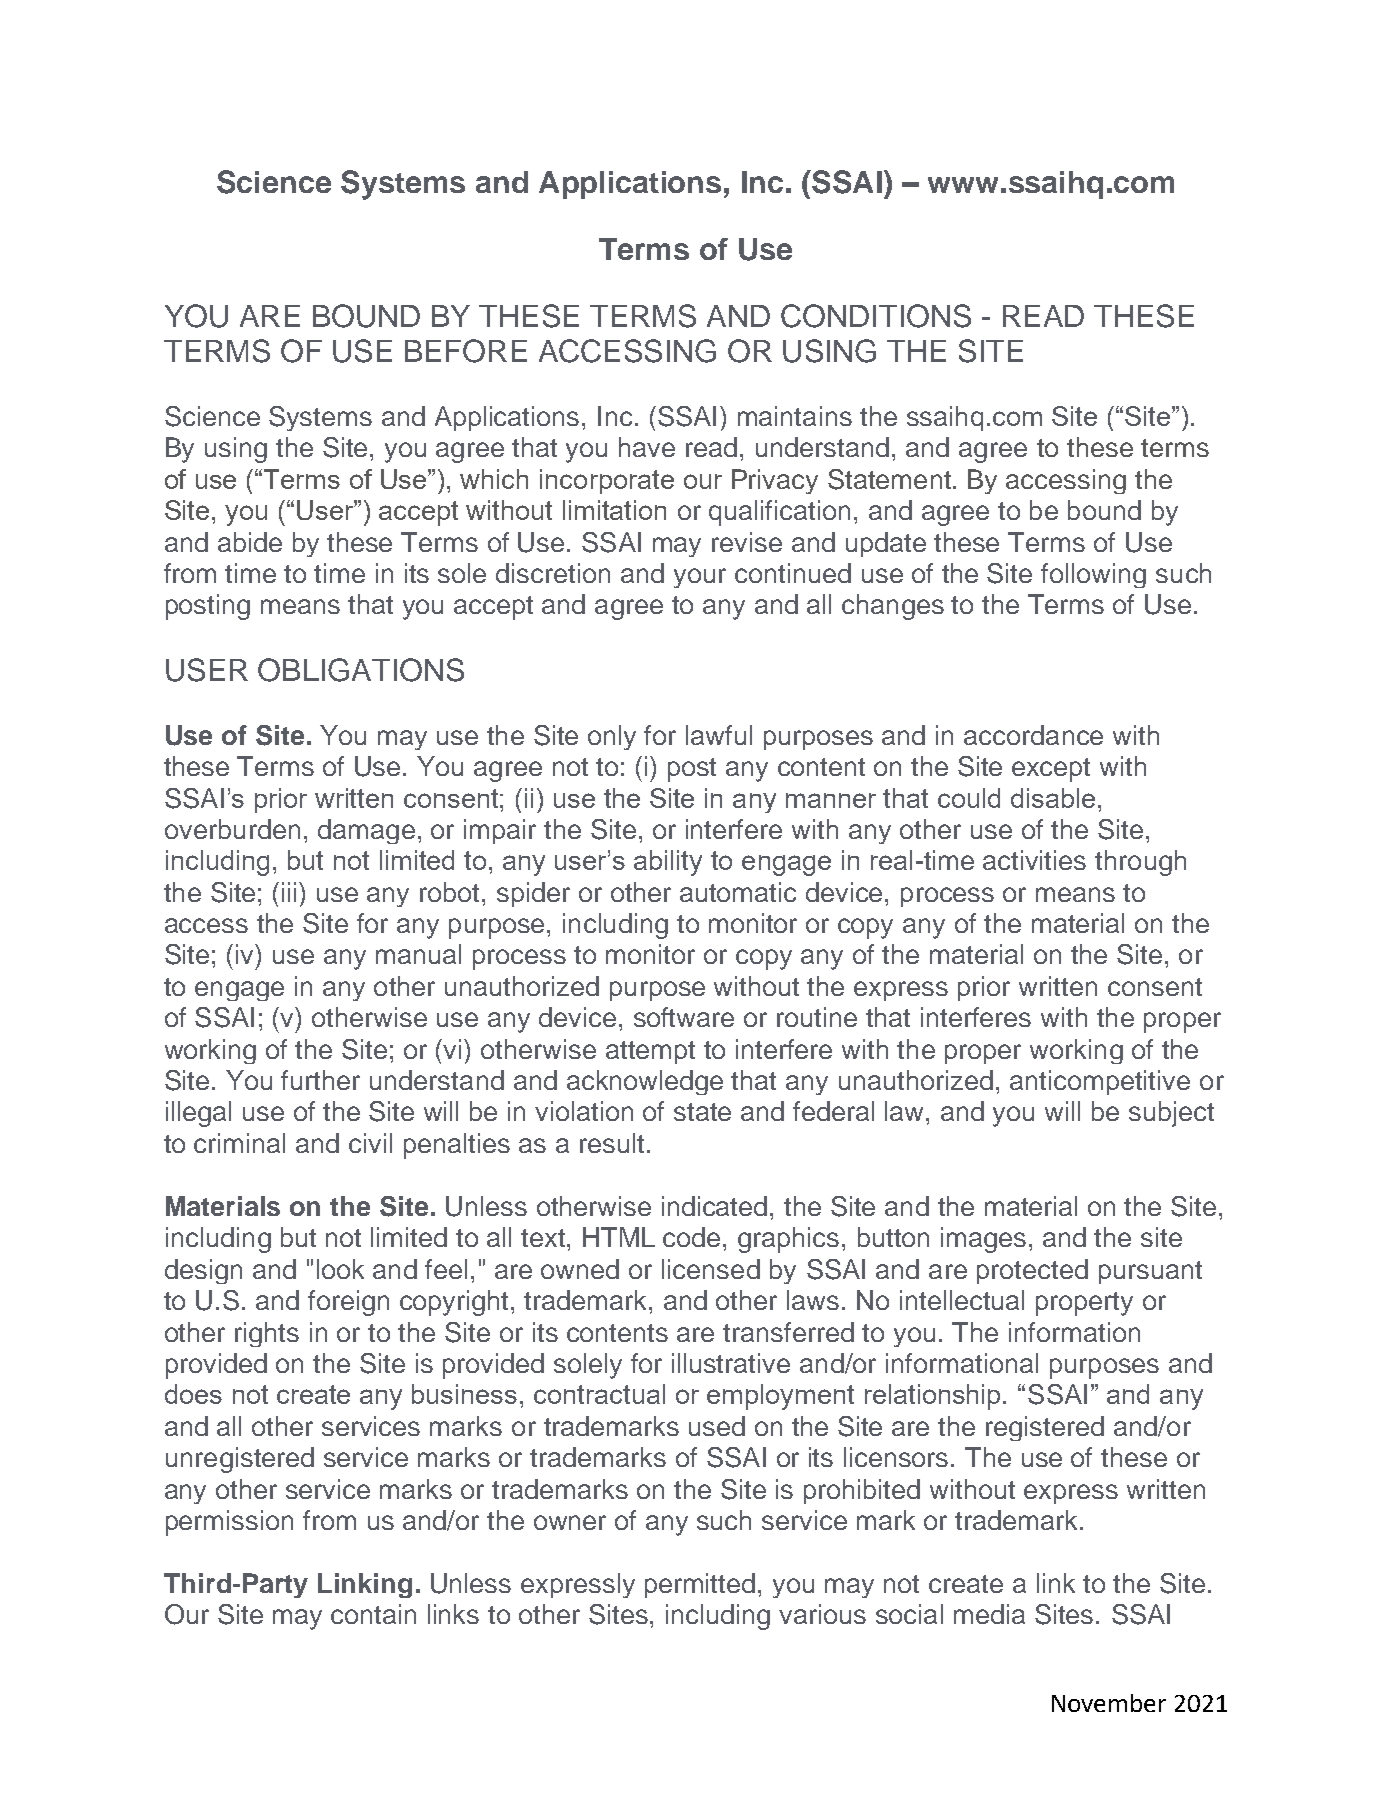 The height and width of the screenshot is (1801, 1392). What do you see at coordinates (700, 1585) in the screenshot?
I see `permitted` at bounding box center [700, 1585].
